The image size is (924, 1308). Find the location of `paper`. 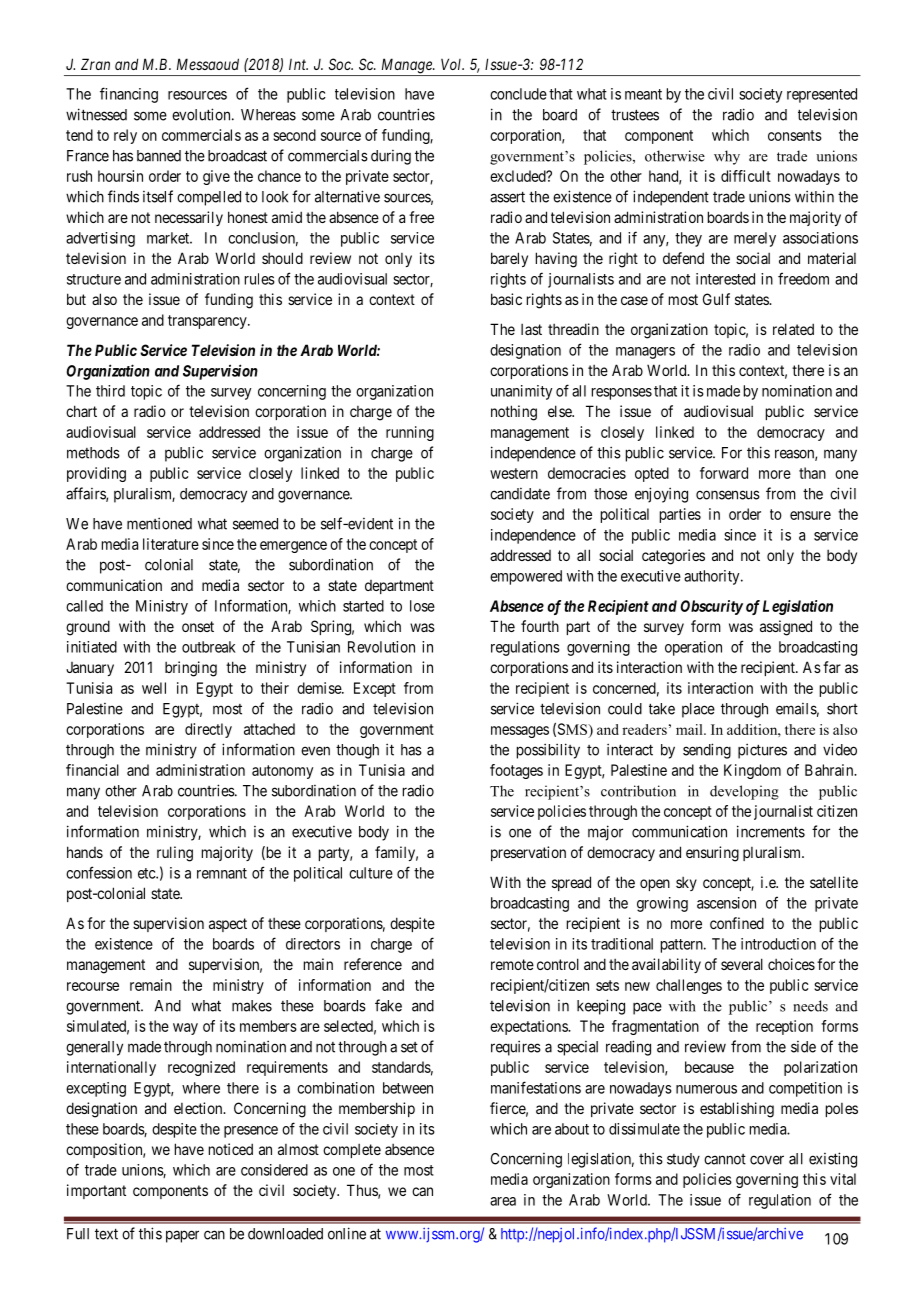

paper is located at coordinates (182, 1236).
